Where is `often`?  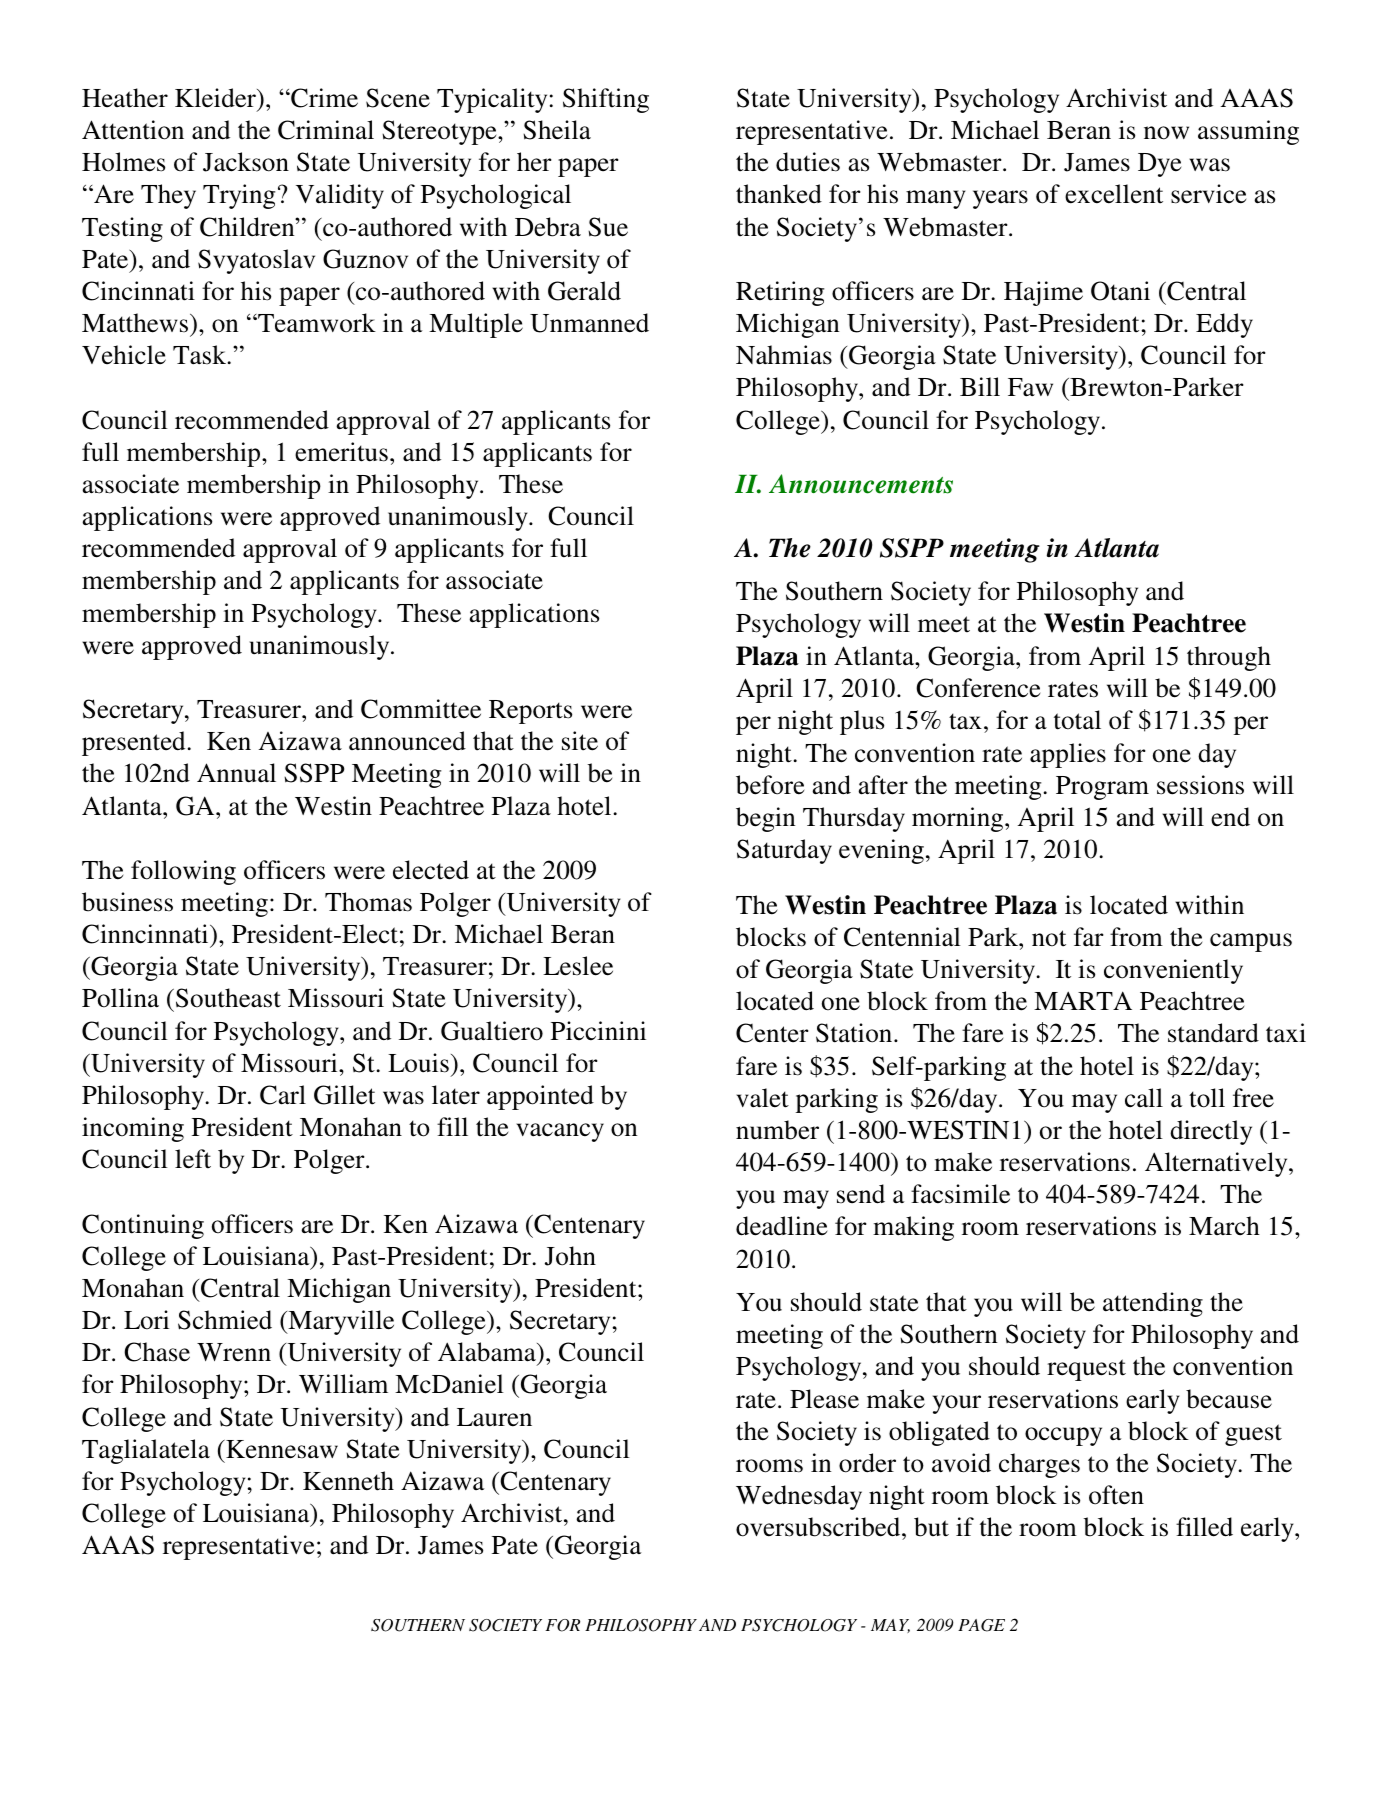 often is located at coordinates (1116, 1495).
